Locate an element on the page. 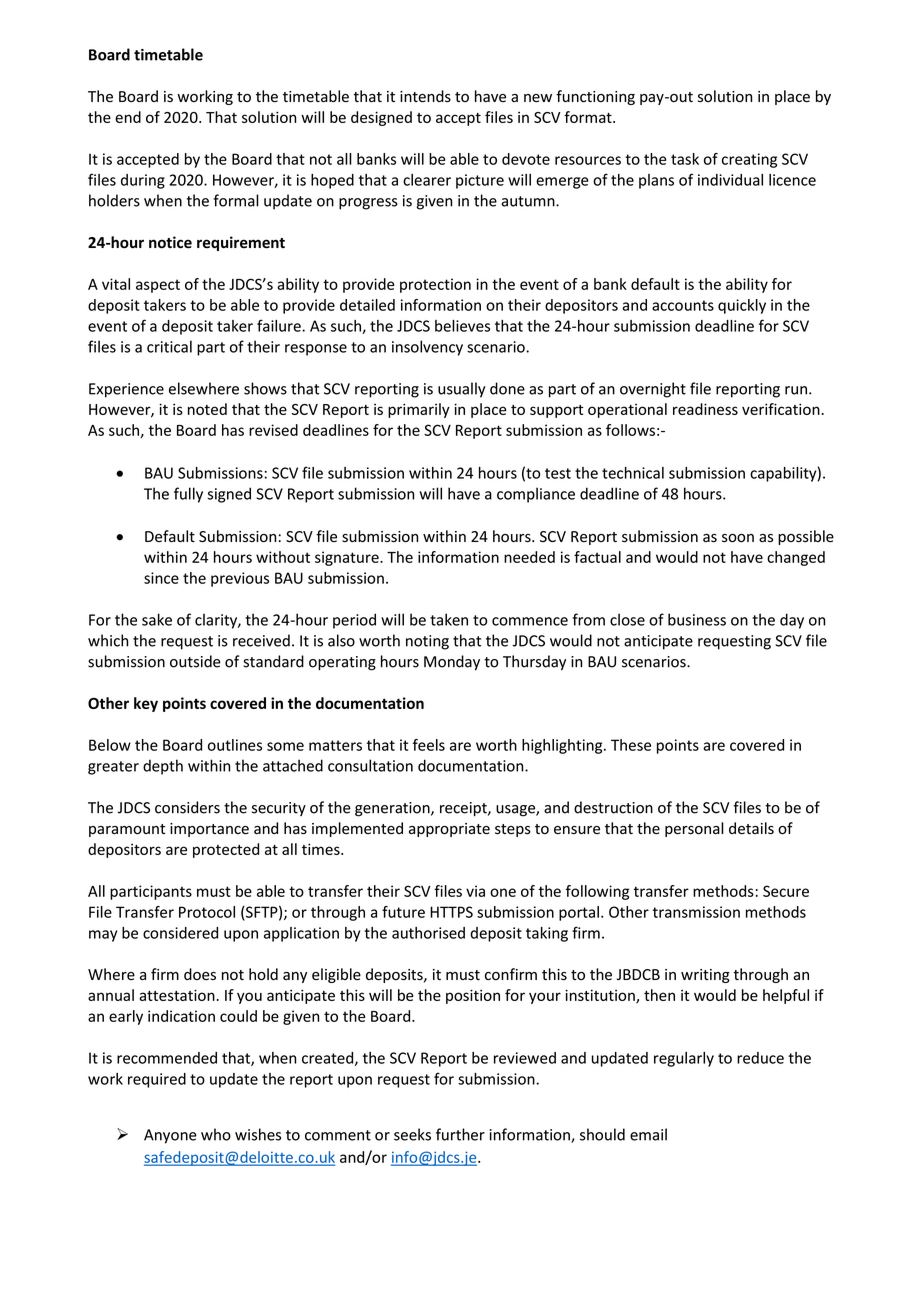 The image size is (924, 1308). intends is located at coordinates (425, 96).
